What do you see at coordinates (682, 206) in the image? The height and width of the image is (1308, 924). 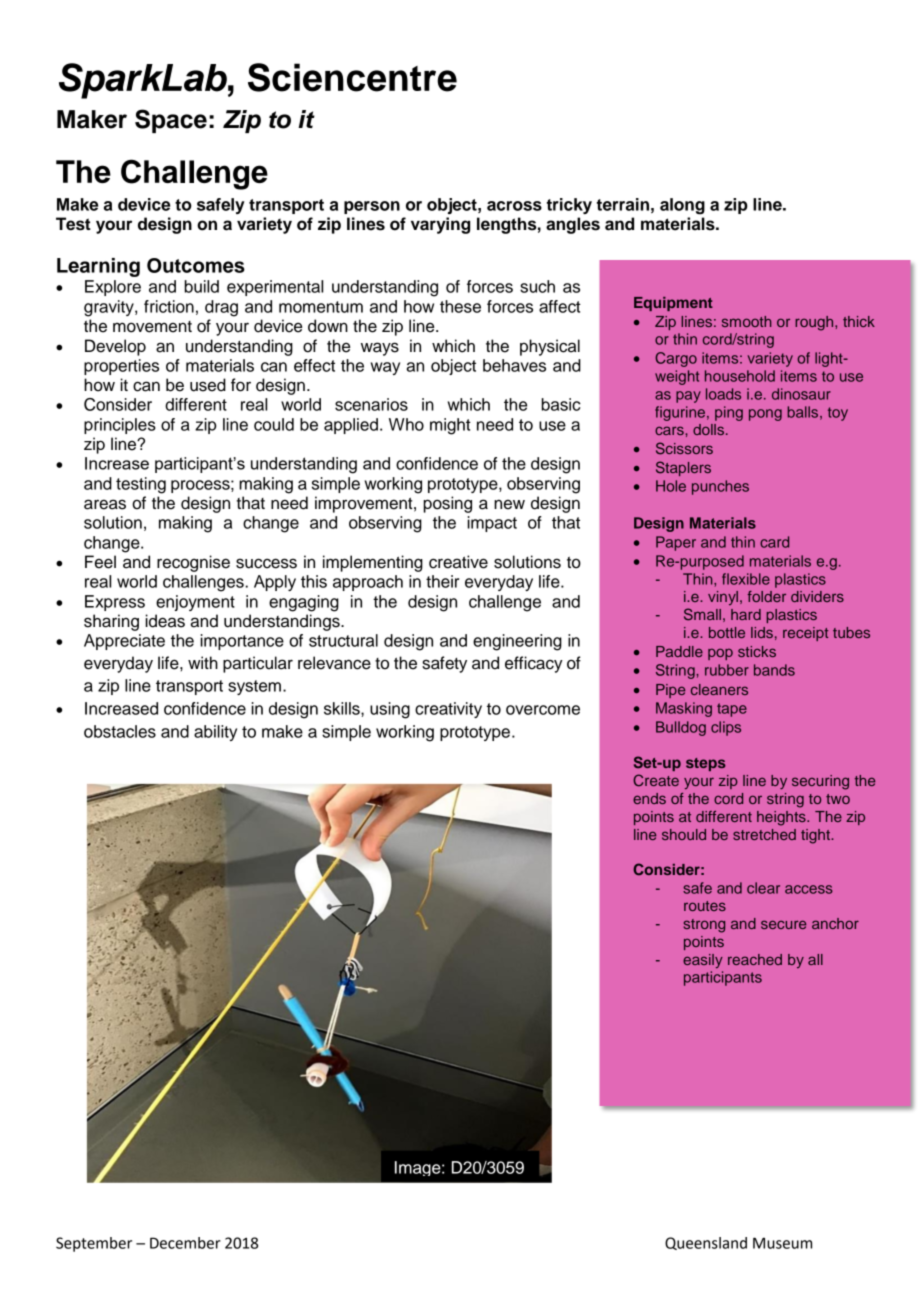 I see `along` at bounding box center [682, 206].
